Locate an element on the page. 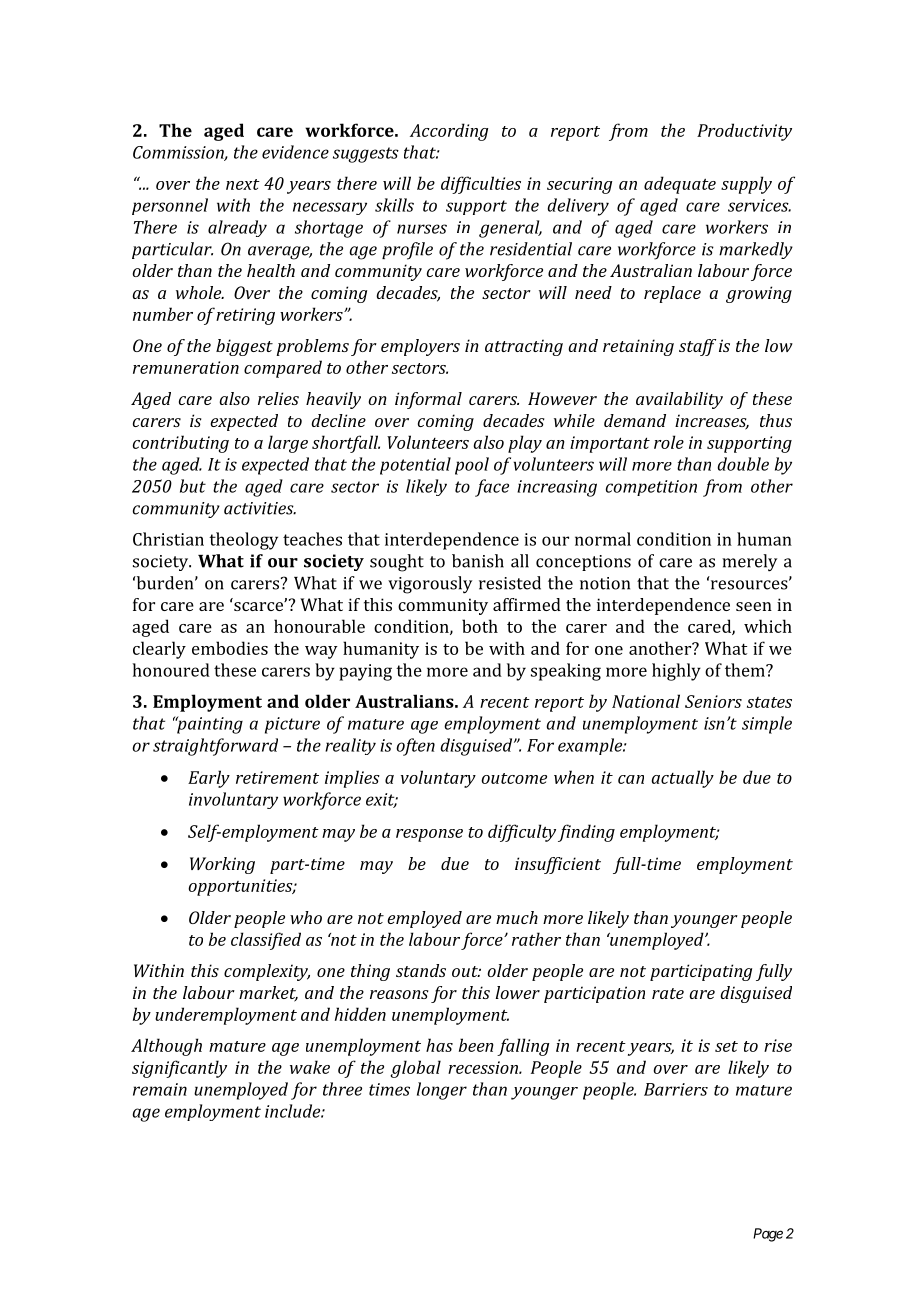 Image resolution: width=924 pixels, height=1308 pixels. remain is located at coordinates (160, 1089).
